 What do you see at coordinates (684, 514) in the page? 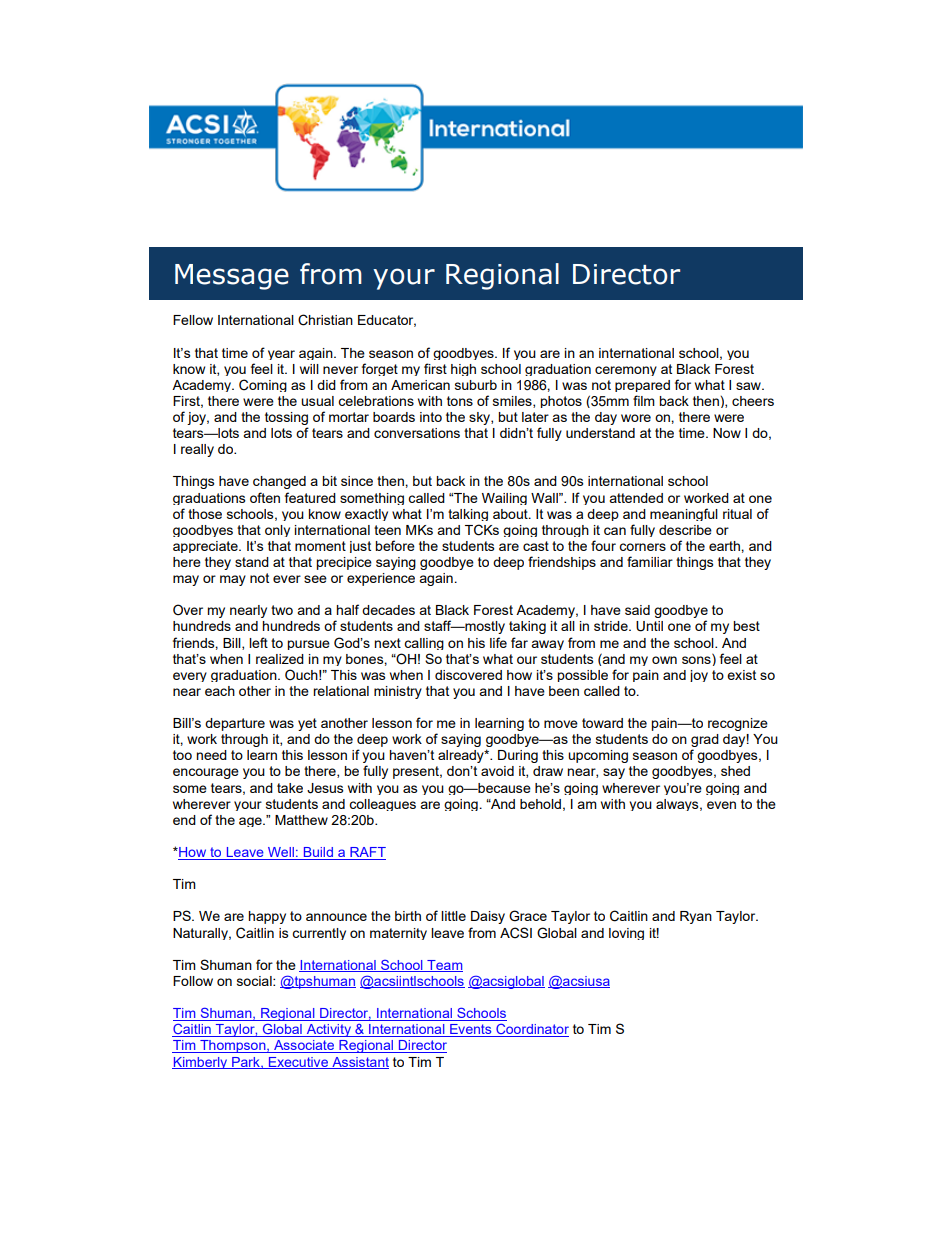
I see `meaningful` at bounding box center [684, 514].
